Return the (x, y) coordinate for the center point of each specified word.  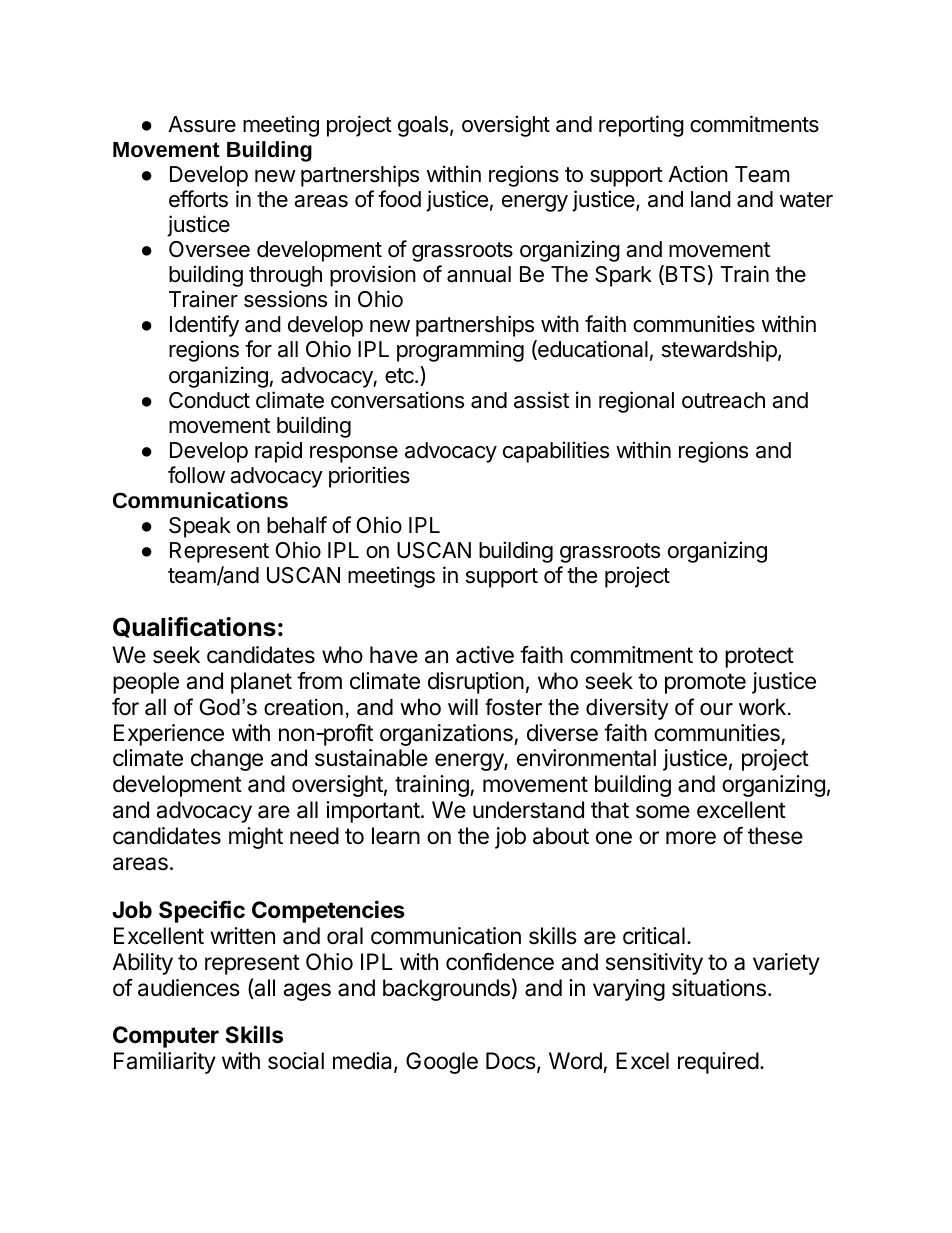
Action (698, 174)
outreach (723, 400)
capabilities (556, 452)
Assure (202, 124)
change (227, 760)
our (716, 709)
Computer (166, 1037)
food (399, 199)
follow (196, 475)
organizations (447, 735)
